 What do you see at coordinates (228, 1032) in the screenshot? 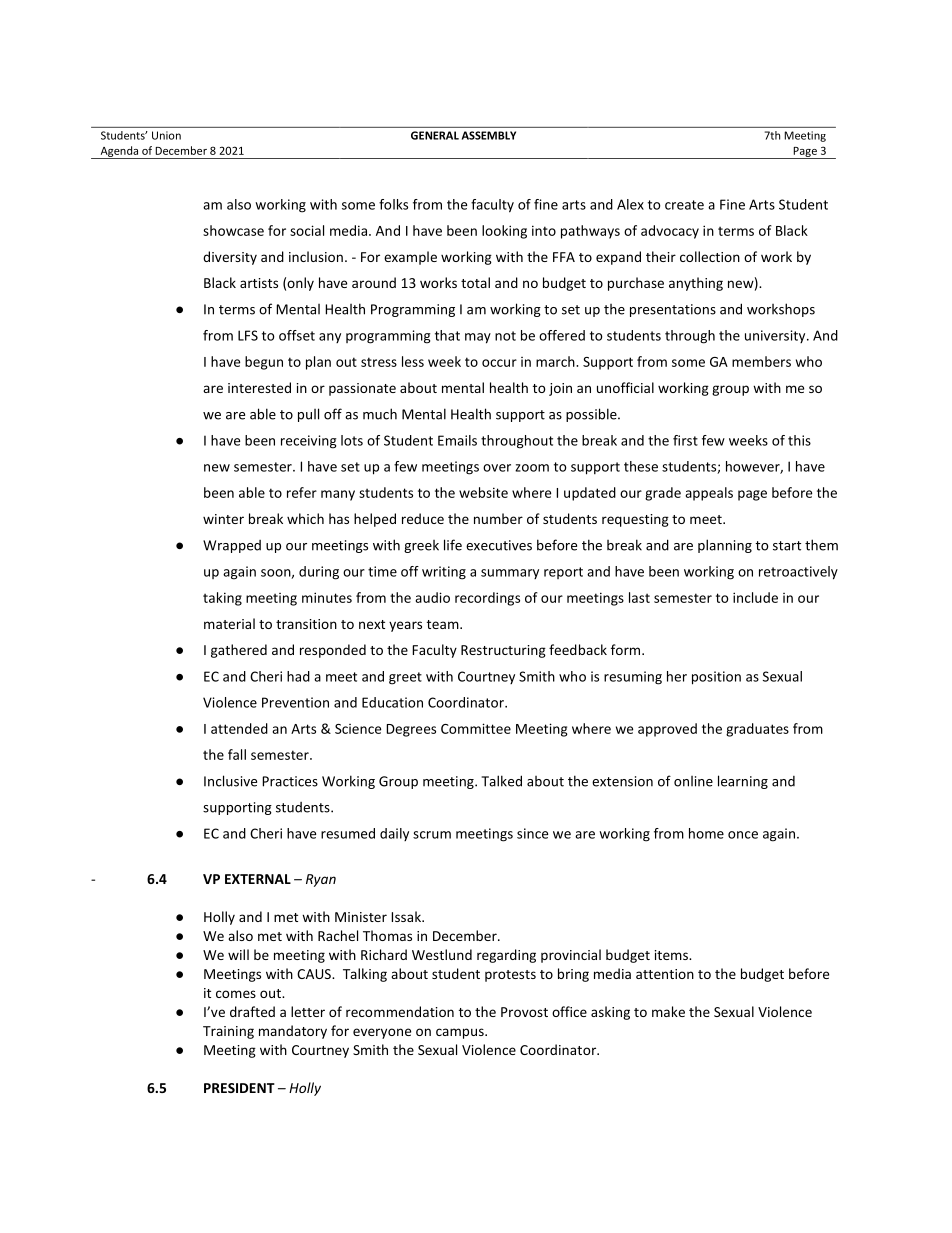
I see `Training` at bounding box center [228, 1032].
